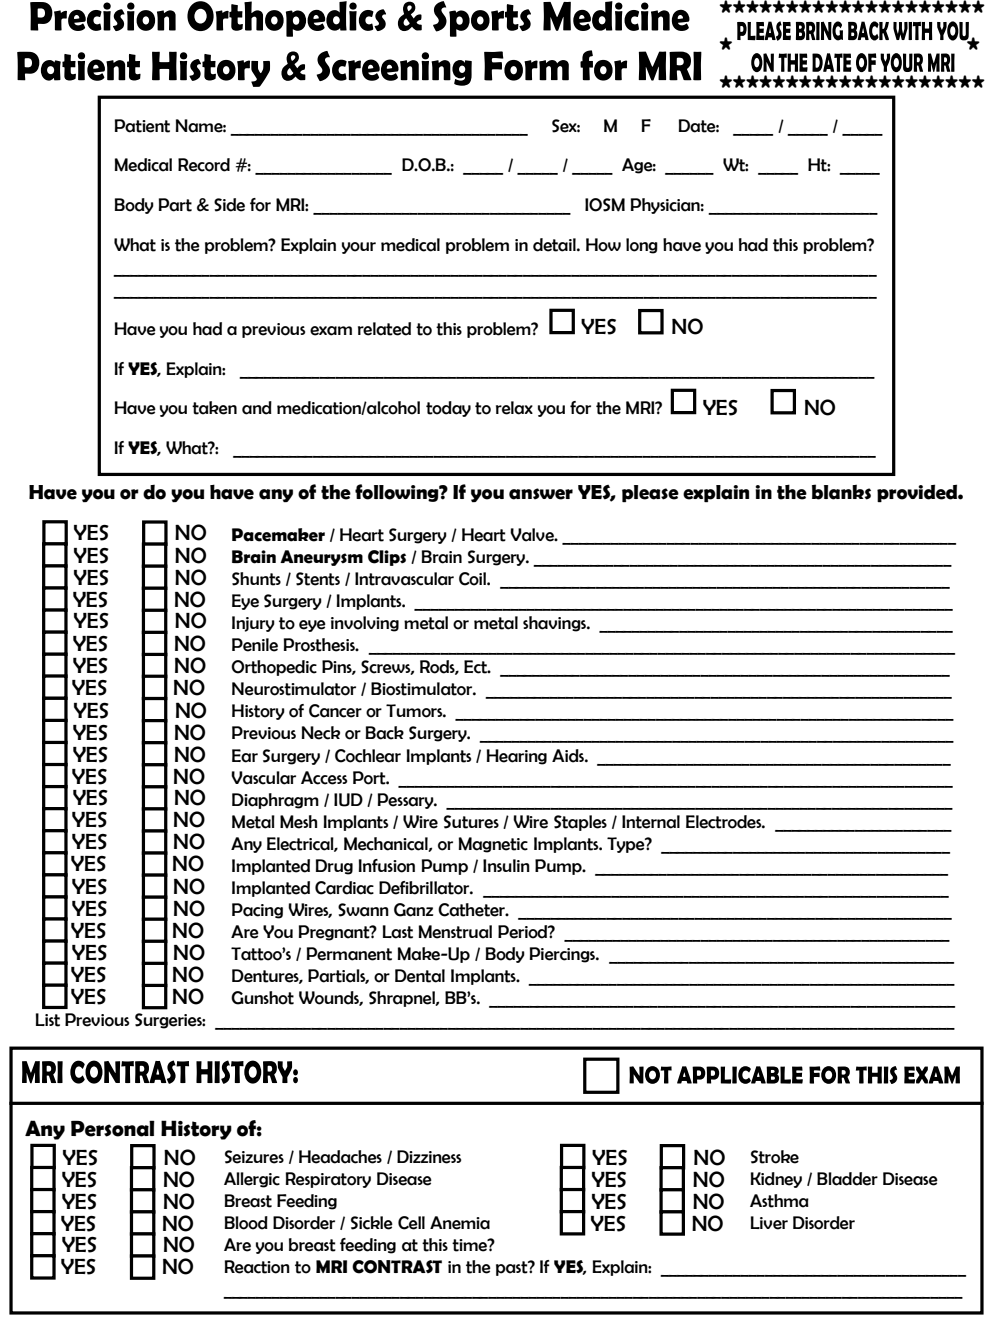 This page has width=993, height=1324. Describe the element at coordinates (246, 1223) in the page. I see `Blood` at that location.
